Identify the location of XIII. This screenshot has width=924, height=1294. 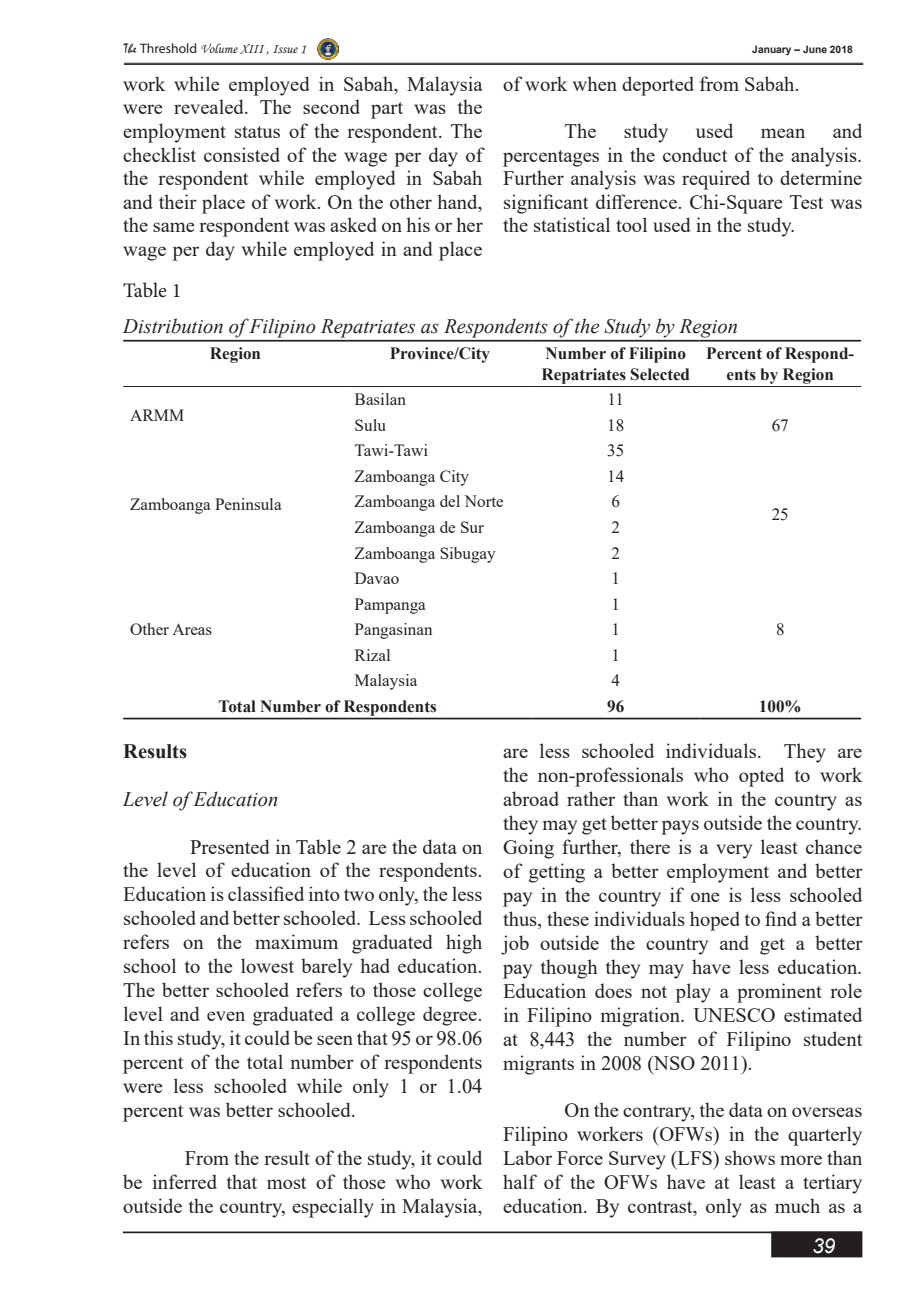
(253, 49).
